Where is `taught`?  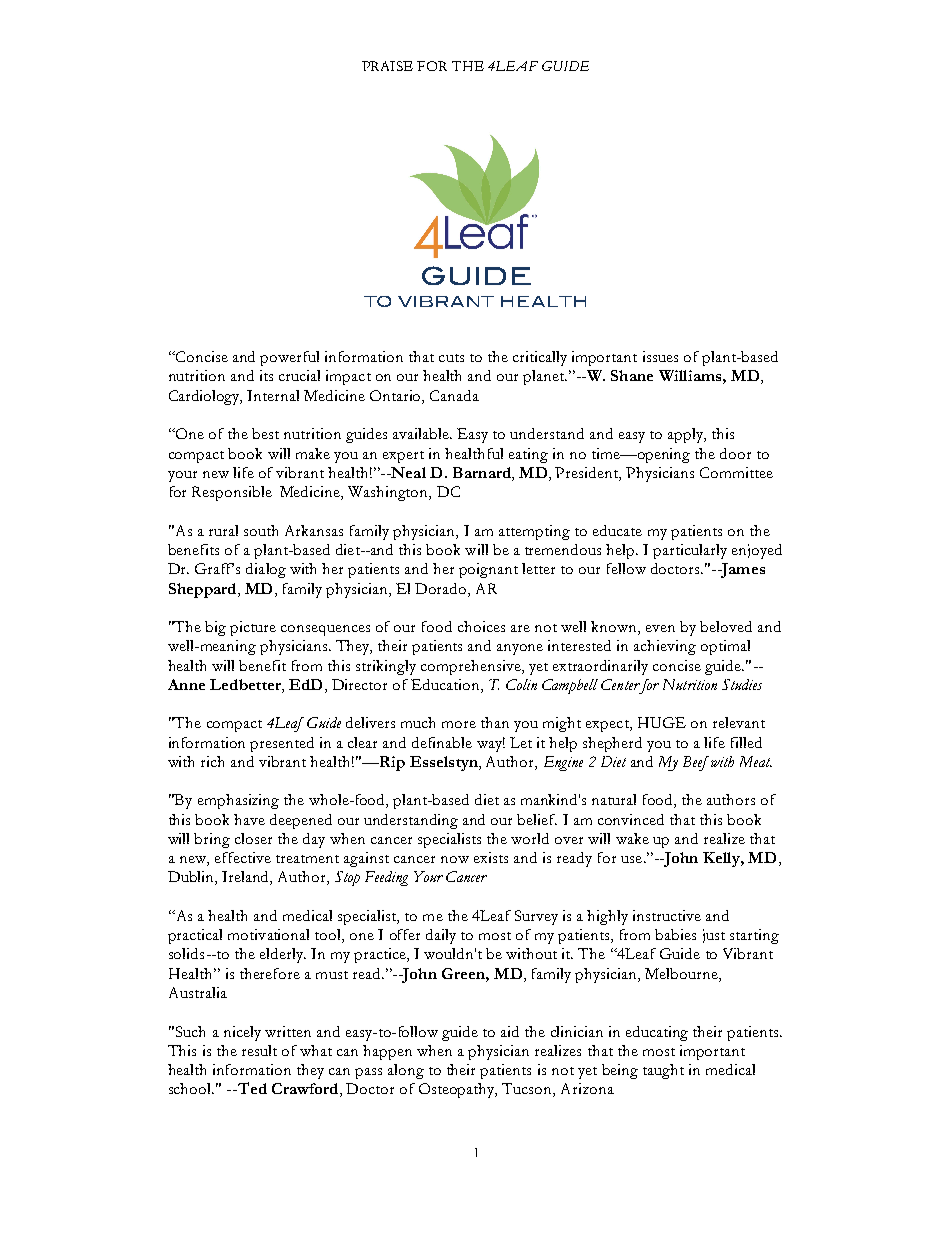
taught is located at coordinates (663, 1071).
